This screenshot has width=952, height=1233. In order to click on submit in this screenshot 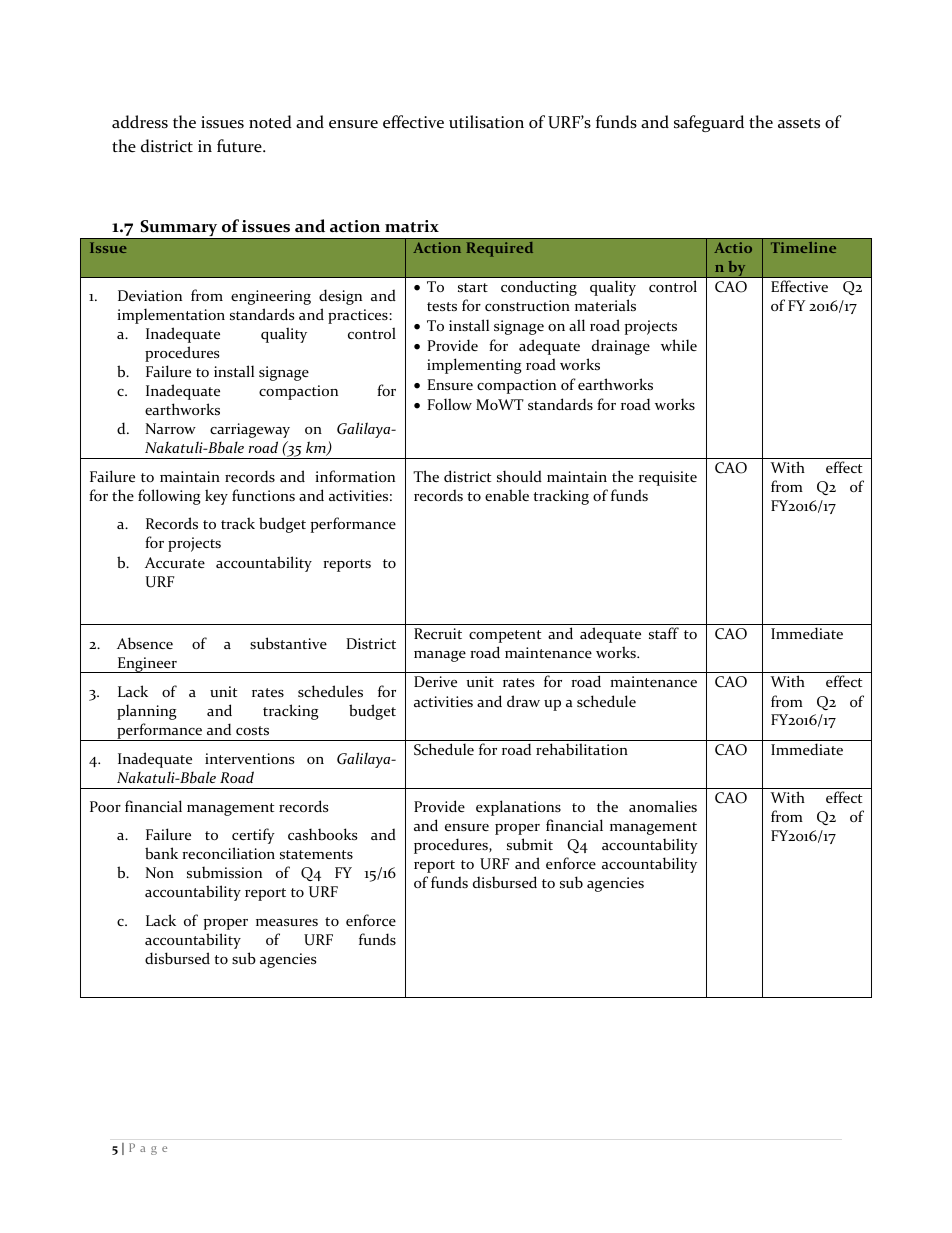, I will do `click(530, 844)`.
